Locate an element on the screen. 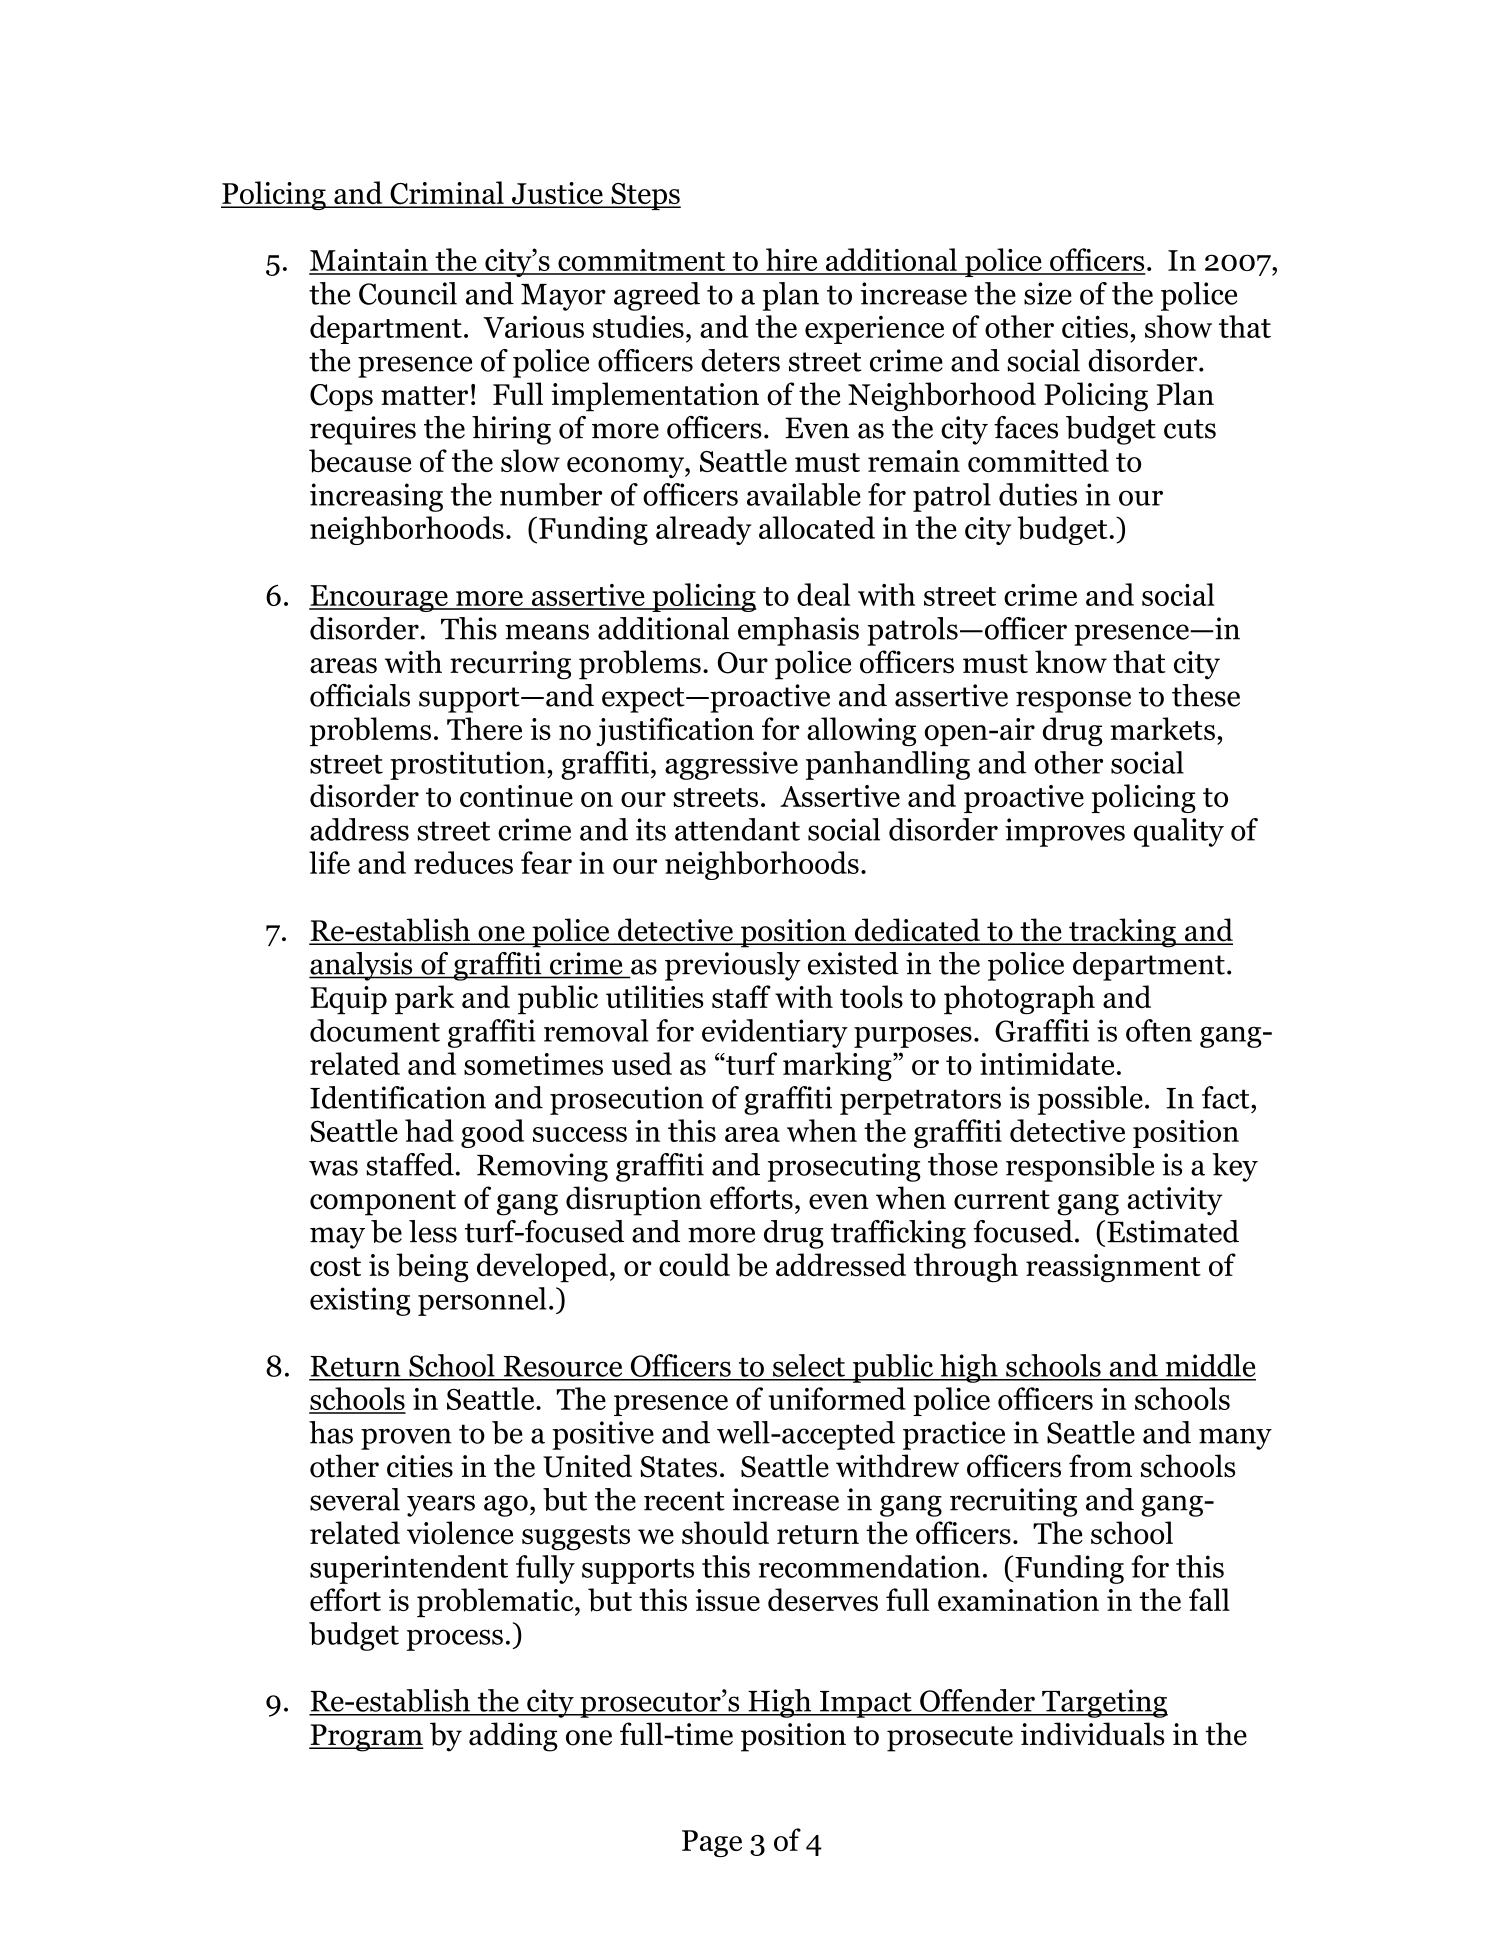 The image size is (1503, 1946). size is located at coordinates (1048, 293).
